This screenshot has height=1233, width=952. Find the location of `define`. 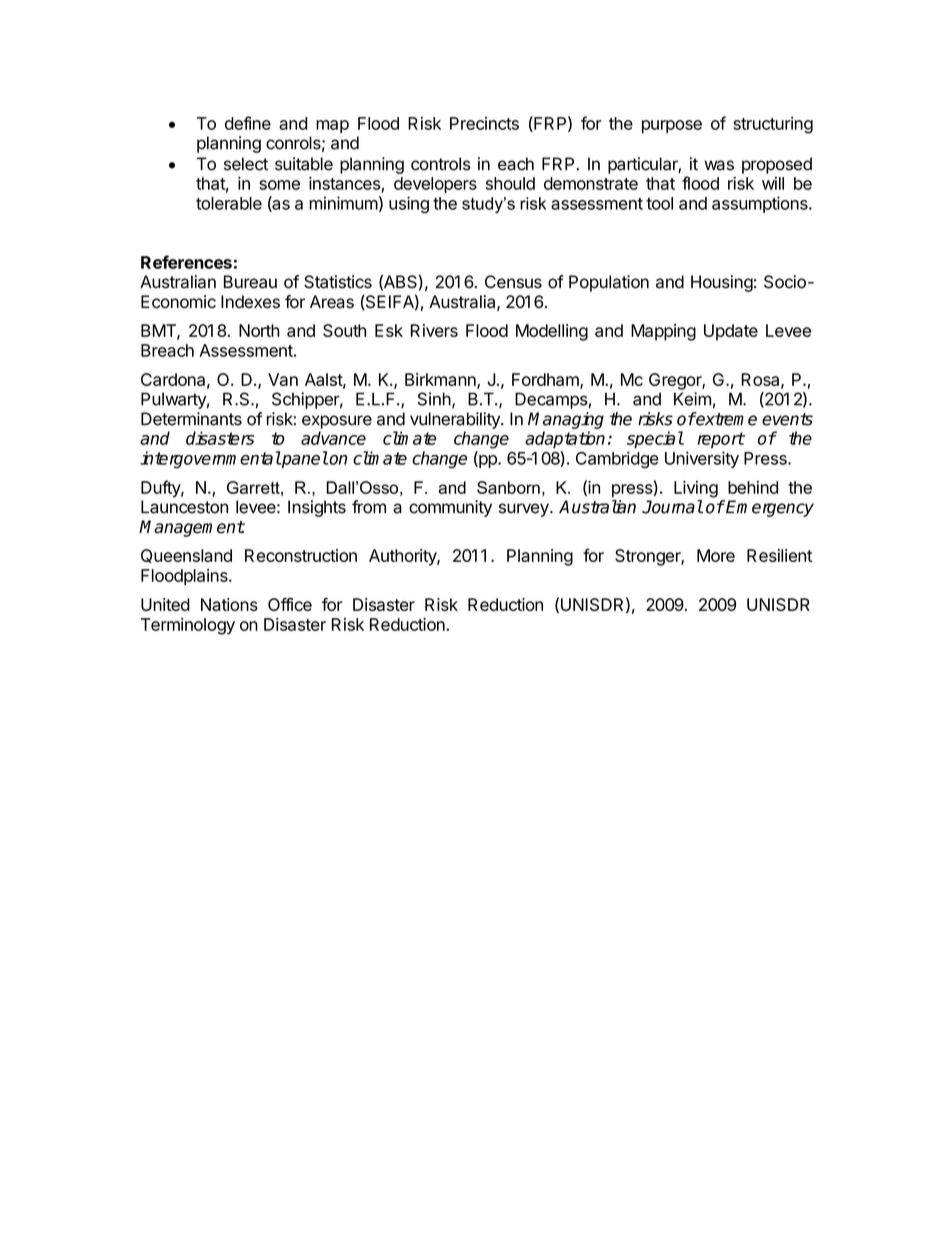

define is located at coordinates (248, 123).
